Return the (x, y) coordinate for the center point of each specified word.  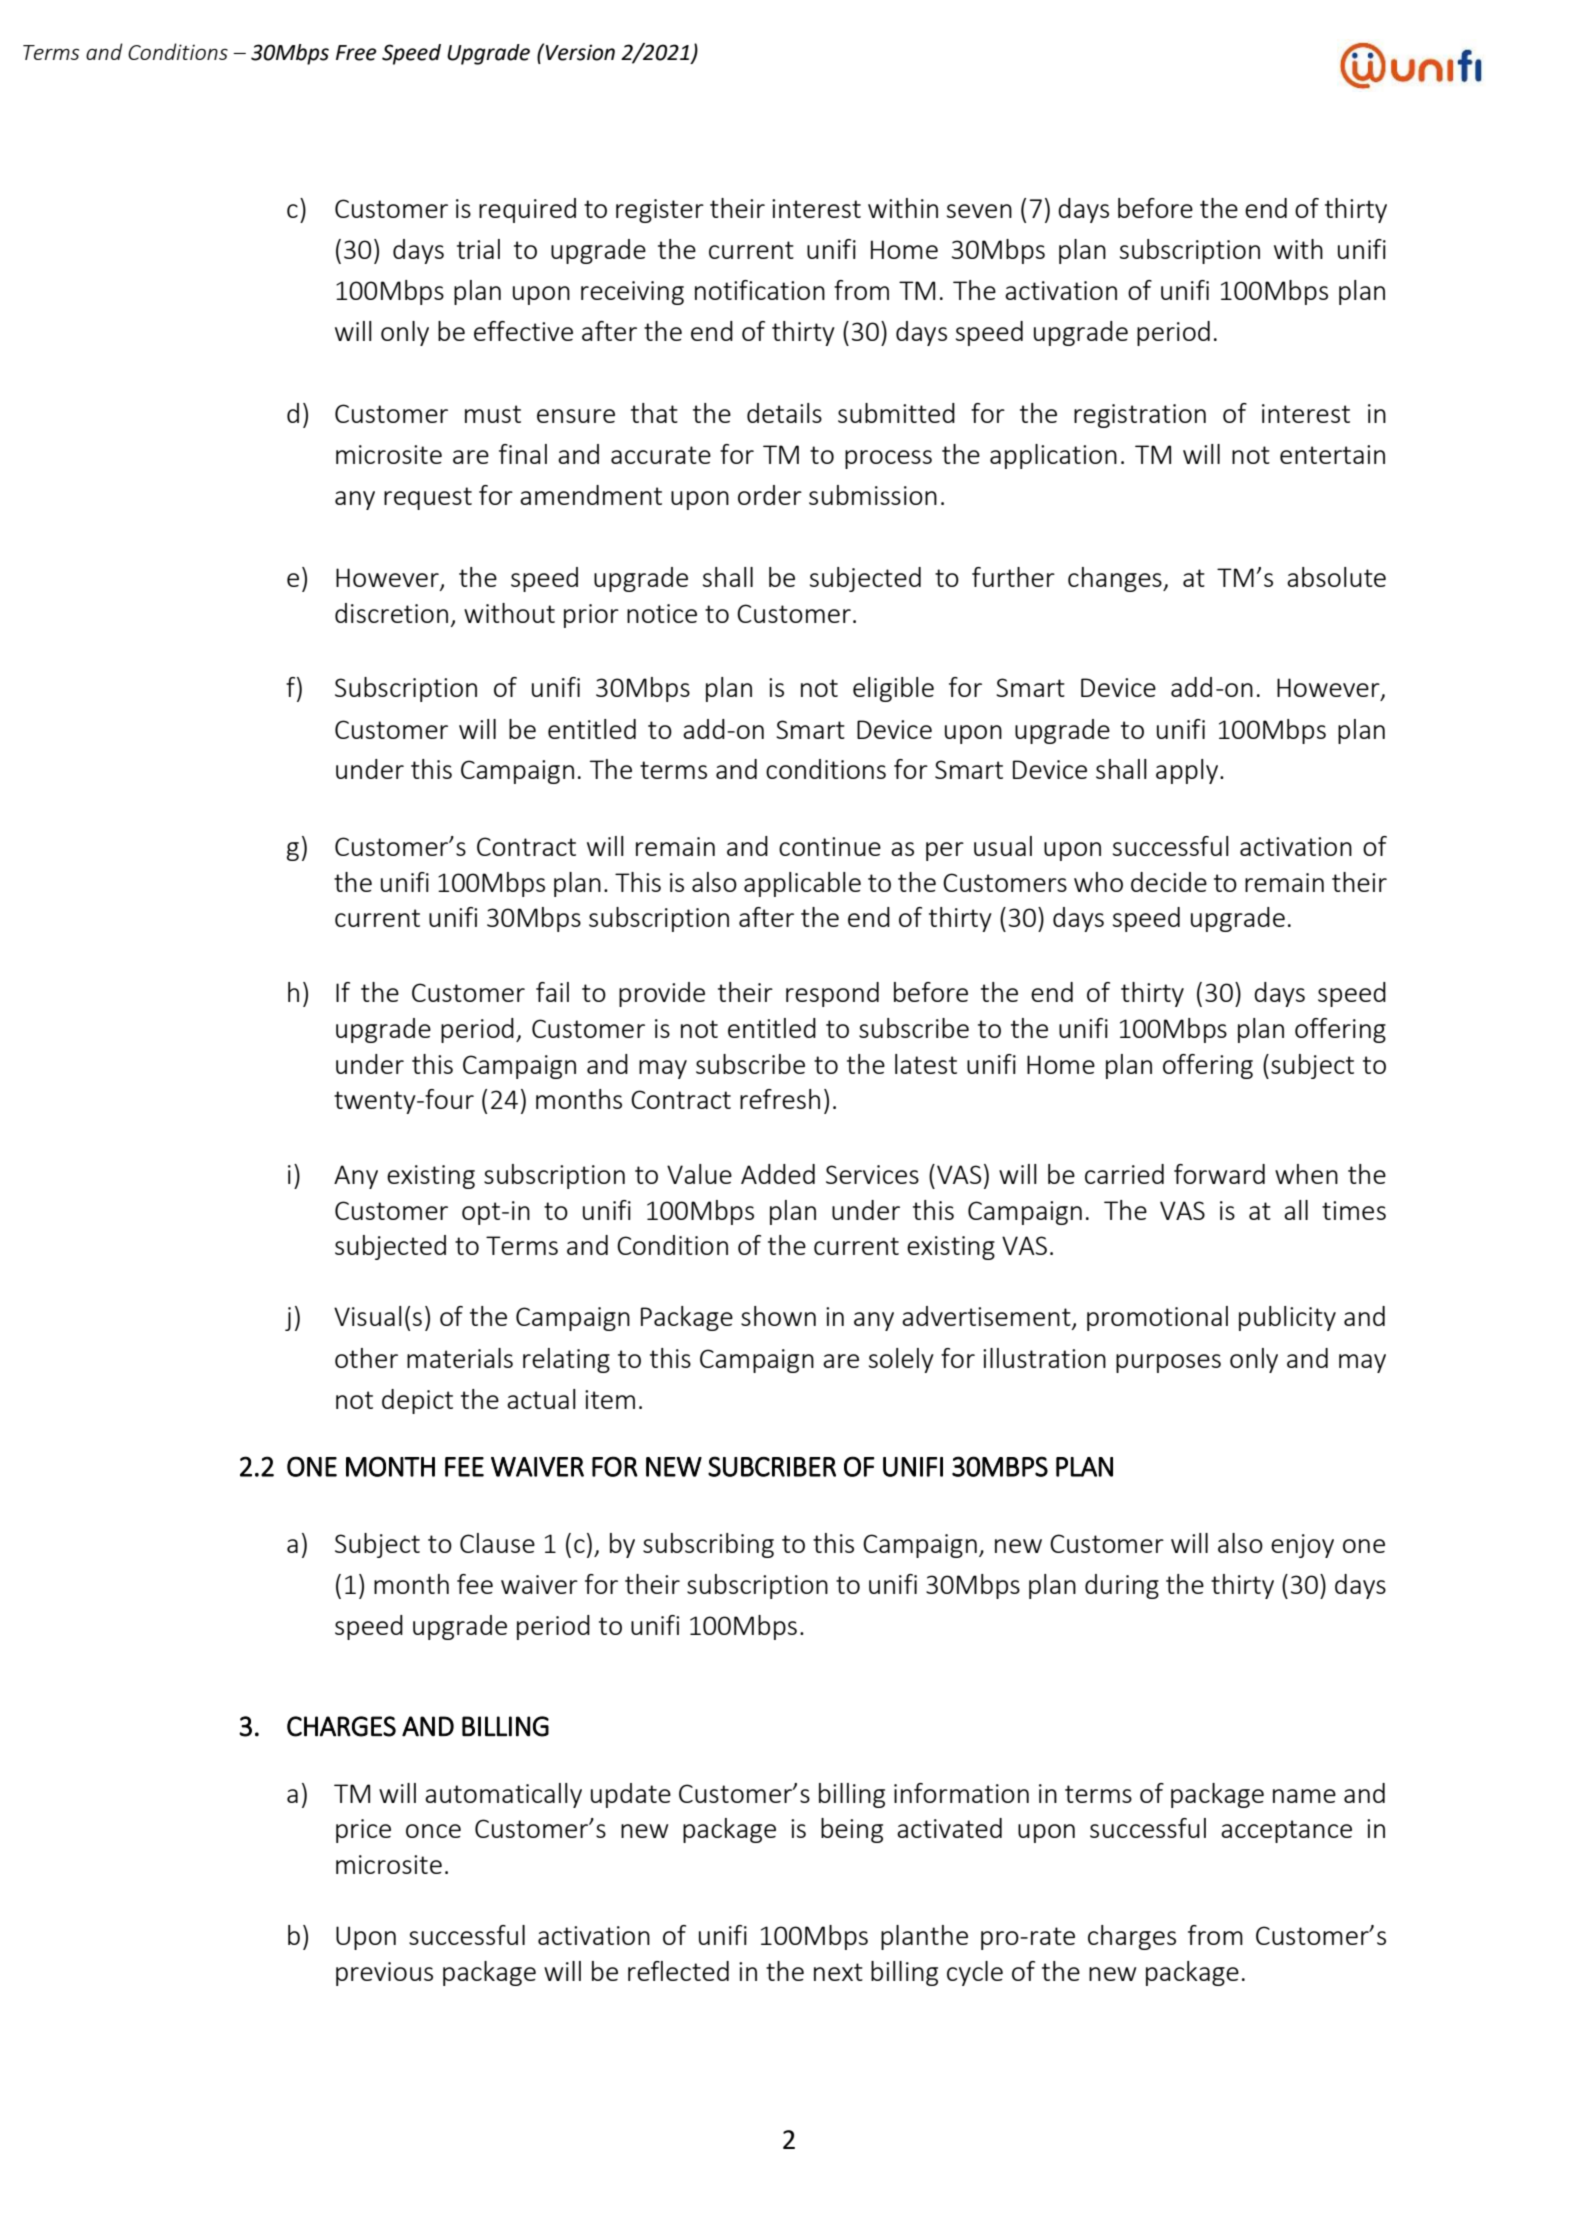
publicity (1287, 1318)
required (527, 210)
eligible (893, 689)
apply (1187, 771)
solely (901, 1360)
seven (979, 211)
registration (1140, 416)
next (838, 1972)
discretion (391, 613)
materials (460, 1358)
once (433, 1831)
